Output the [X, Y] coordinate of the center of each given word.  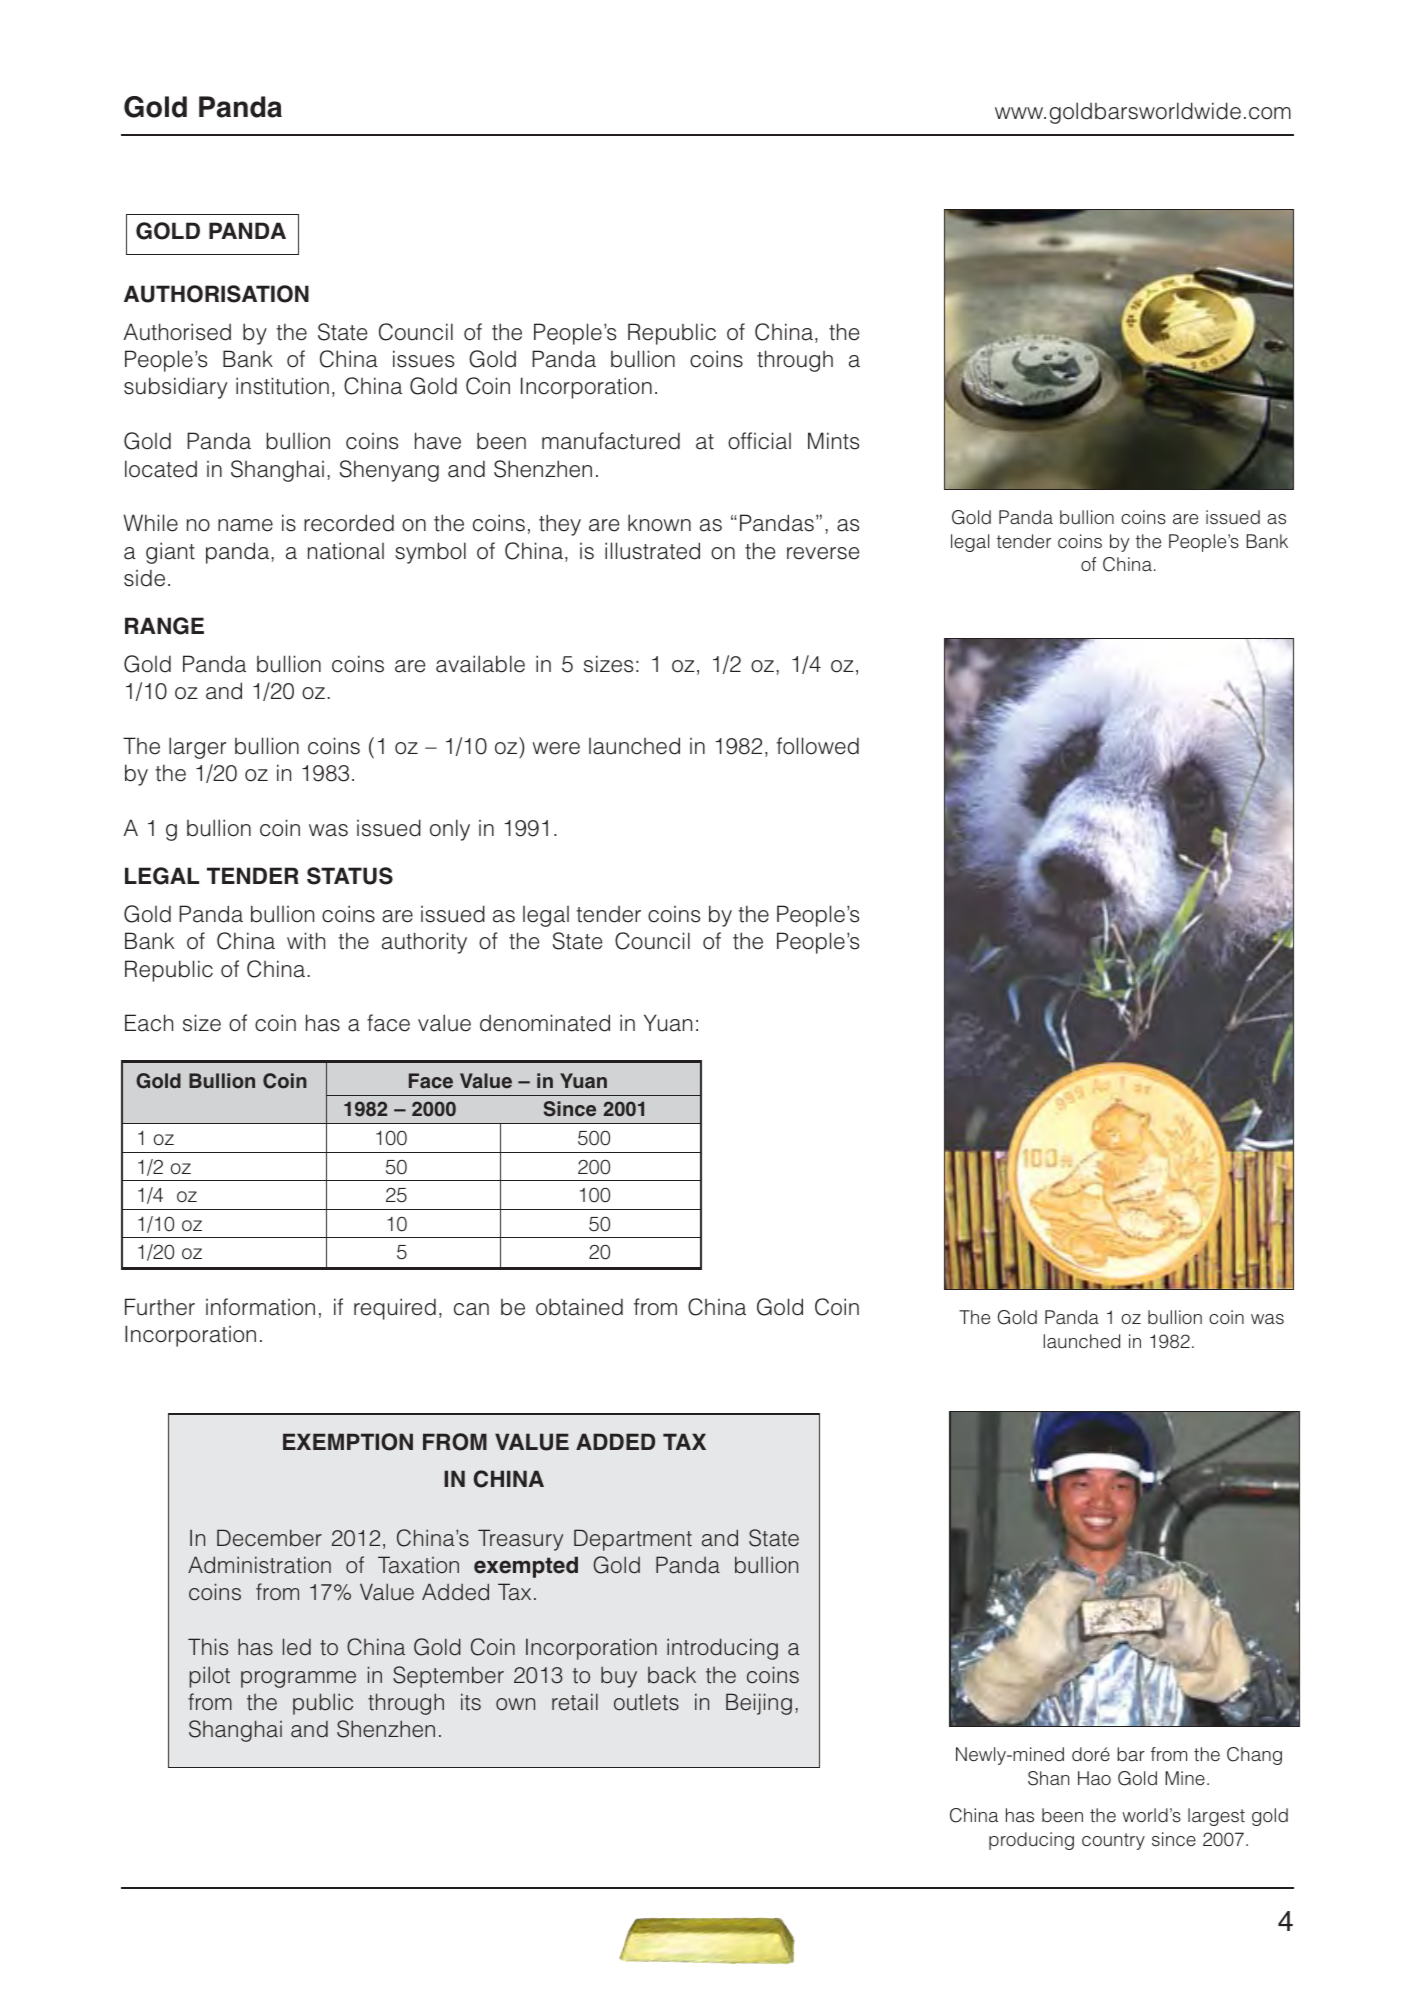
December [269, 1538]
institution [282, 386]
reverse [823, 553]
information [260, 1307]
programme [298, 1679]
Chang [1254, 1756]
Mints [833, 441]
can [471, 1309]
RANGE [164, 626]
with [306, 941]
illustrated [652, 551]
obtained [579, 1307]
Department [633, 1540]
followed [817, 746]
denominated [545, 1023]
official [759, 441]
